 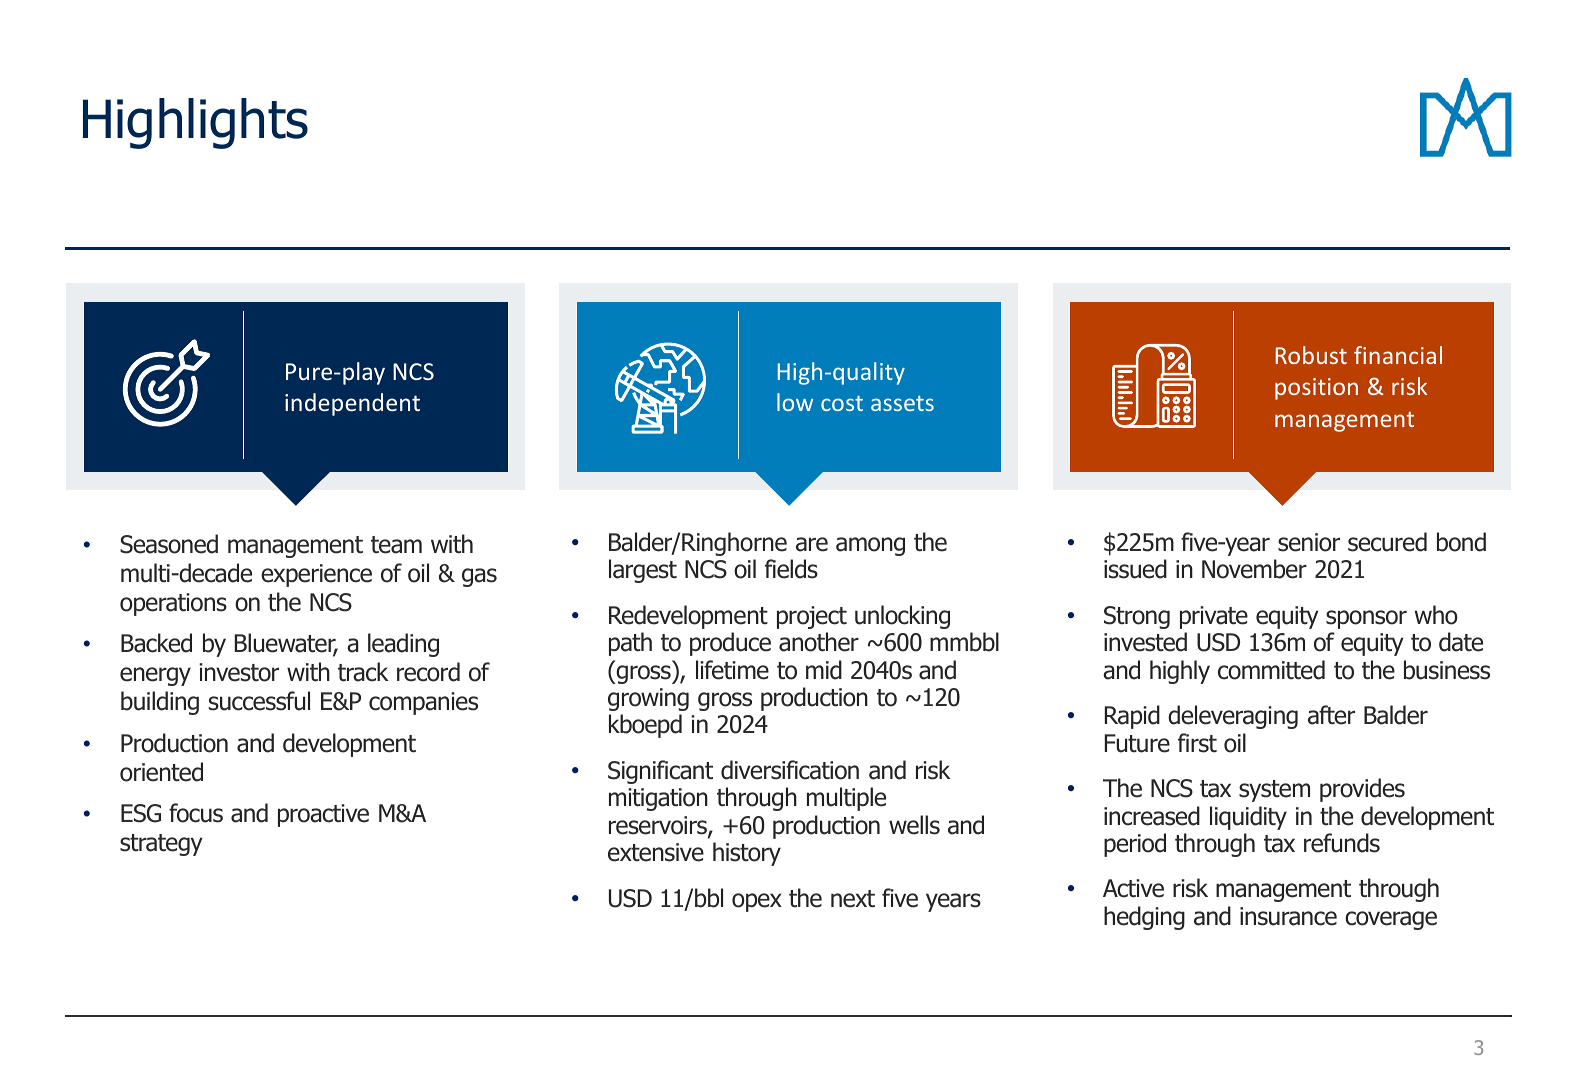 I want to click on Robust, so click(x=1311, y=355).
